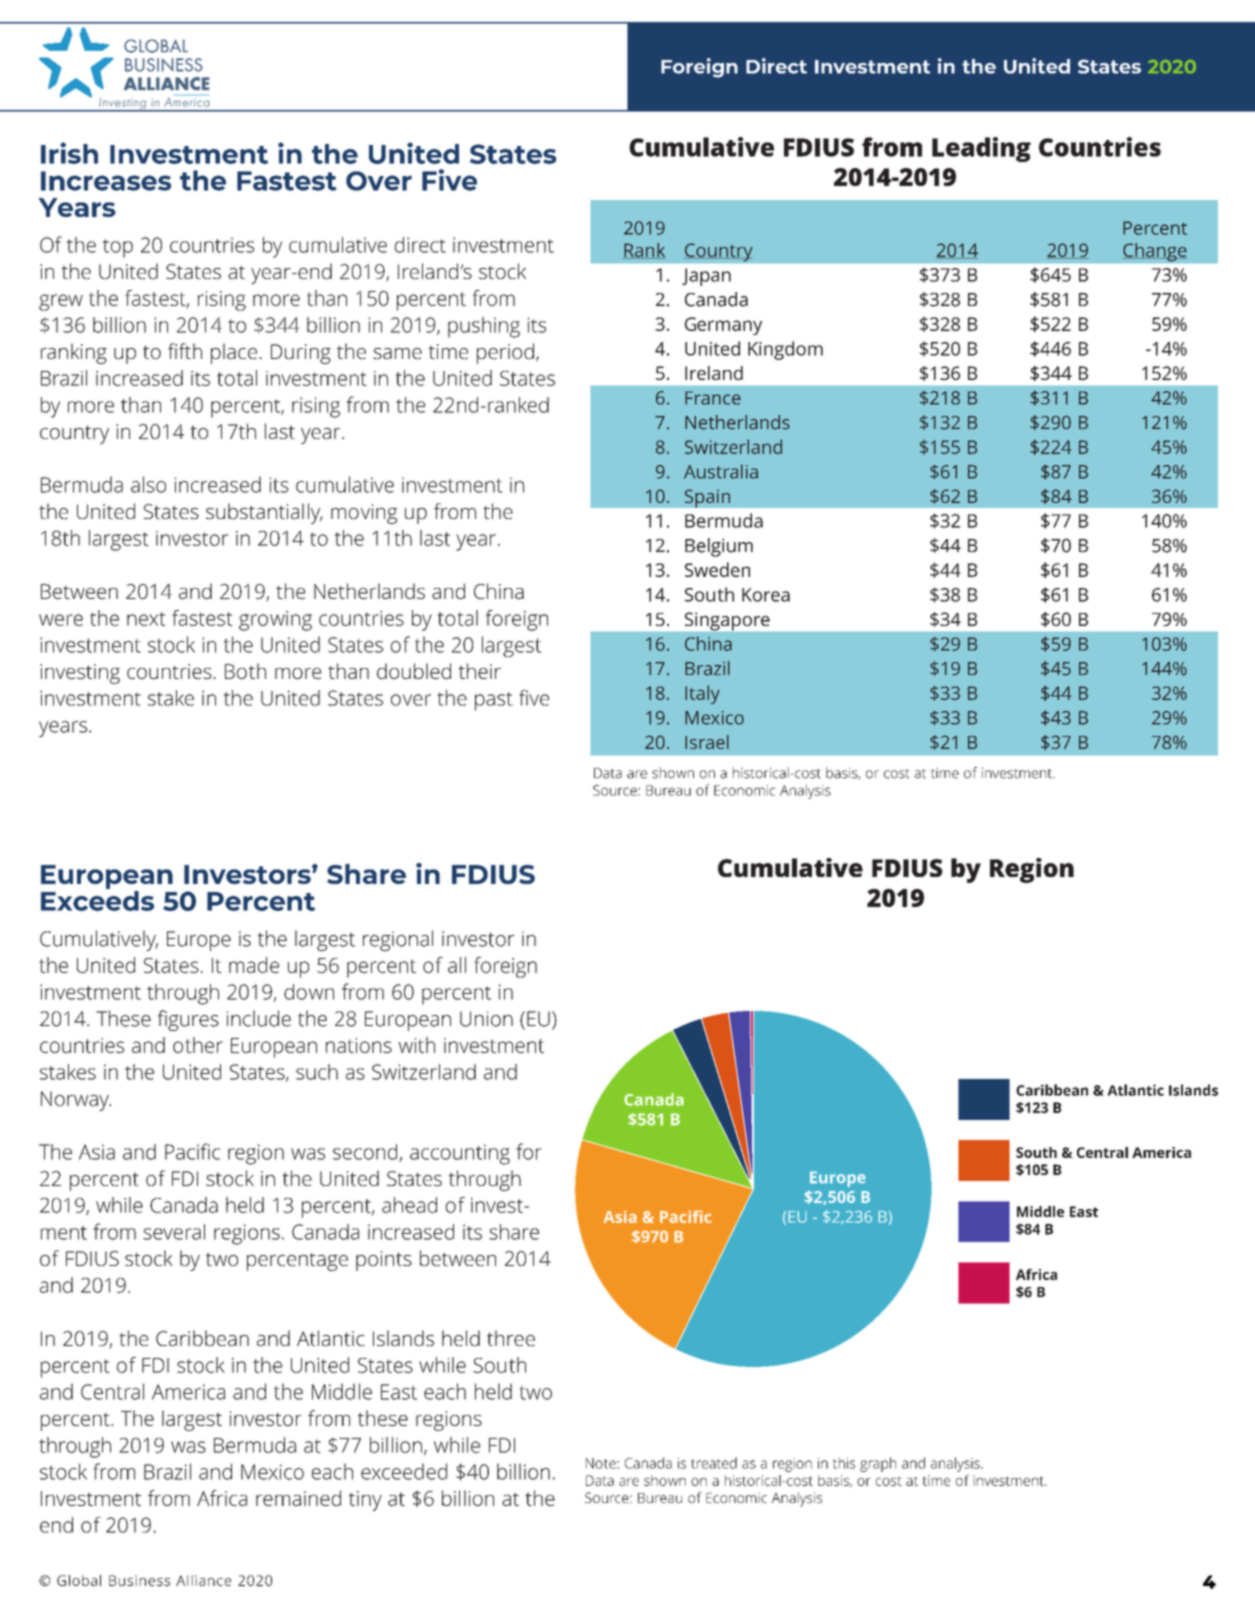 Image resolution: width=1255 pixels, height=1624 pixels. I want to click on Spain, so click(707, 498).
